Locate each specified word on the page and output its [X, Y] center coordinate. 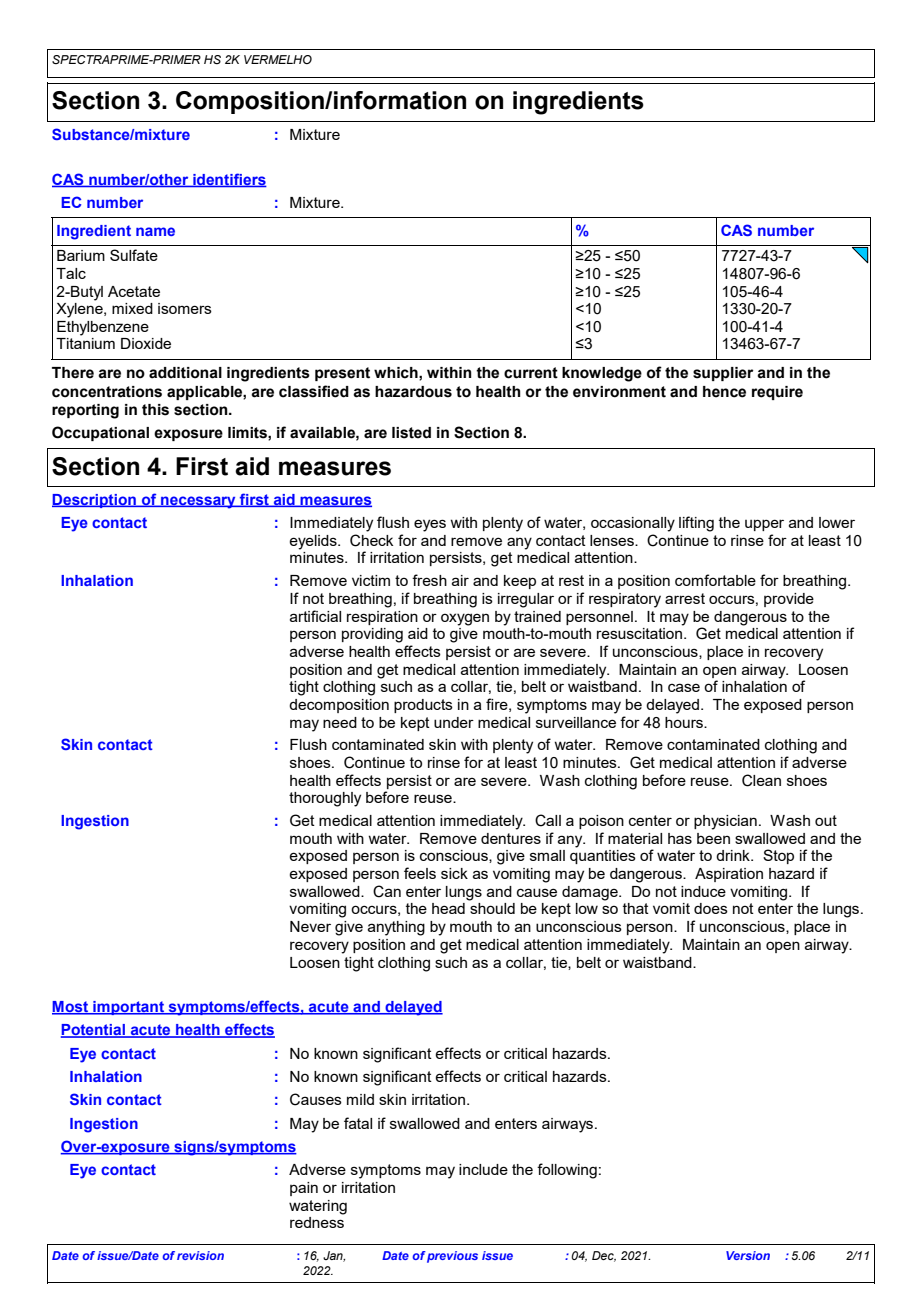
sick [454, 873]
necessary [198, 502]
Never [310, 926]
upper [764, 525]
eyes [430, 525]
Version [748, 1255]
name [155, 231]
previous [452, 1257]
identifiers [229, 180]
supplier [723, 374]
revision [200, 1255]
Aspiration [729, 875]
